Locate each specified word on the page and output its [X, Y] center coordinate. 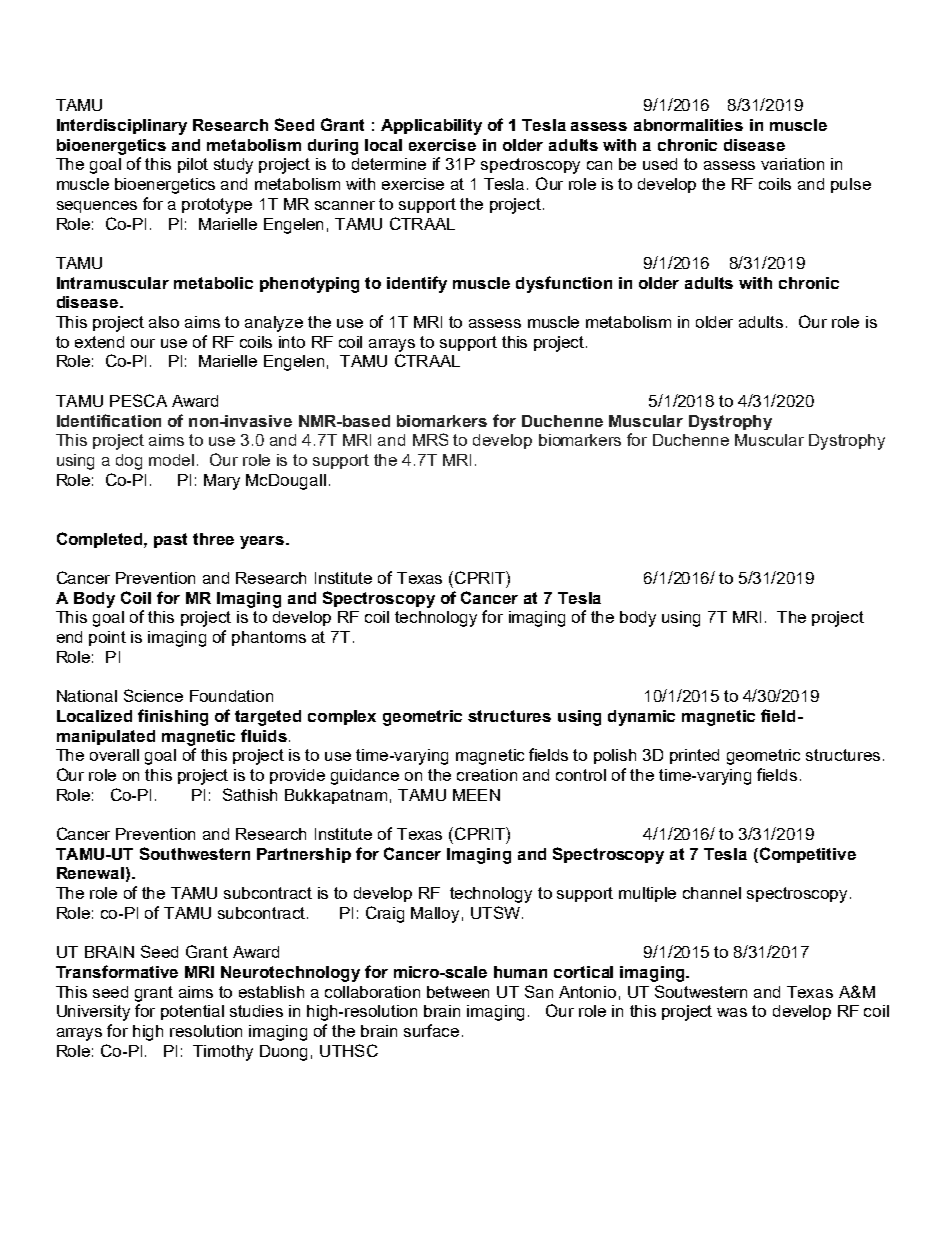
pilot [193, 165]
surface [431, 1030]
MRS [430, 439]
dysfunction [564, 284]
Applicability [431, 127]
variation [792, 164]
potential [192, 1012]
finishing [173, 717]
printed [694, 756]
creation [487, 775]
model [171, 460]
